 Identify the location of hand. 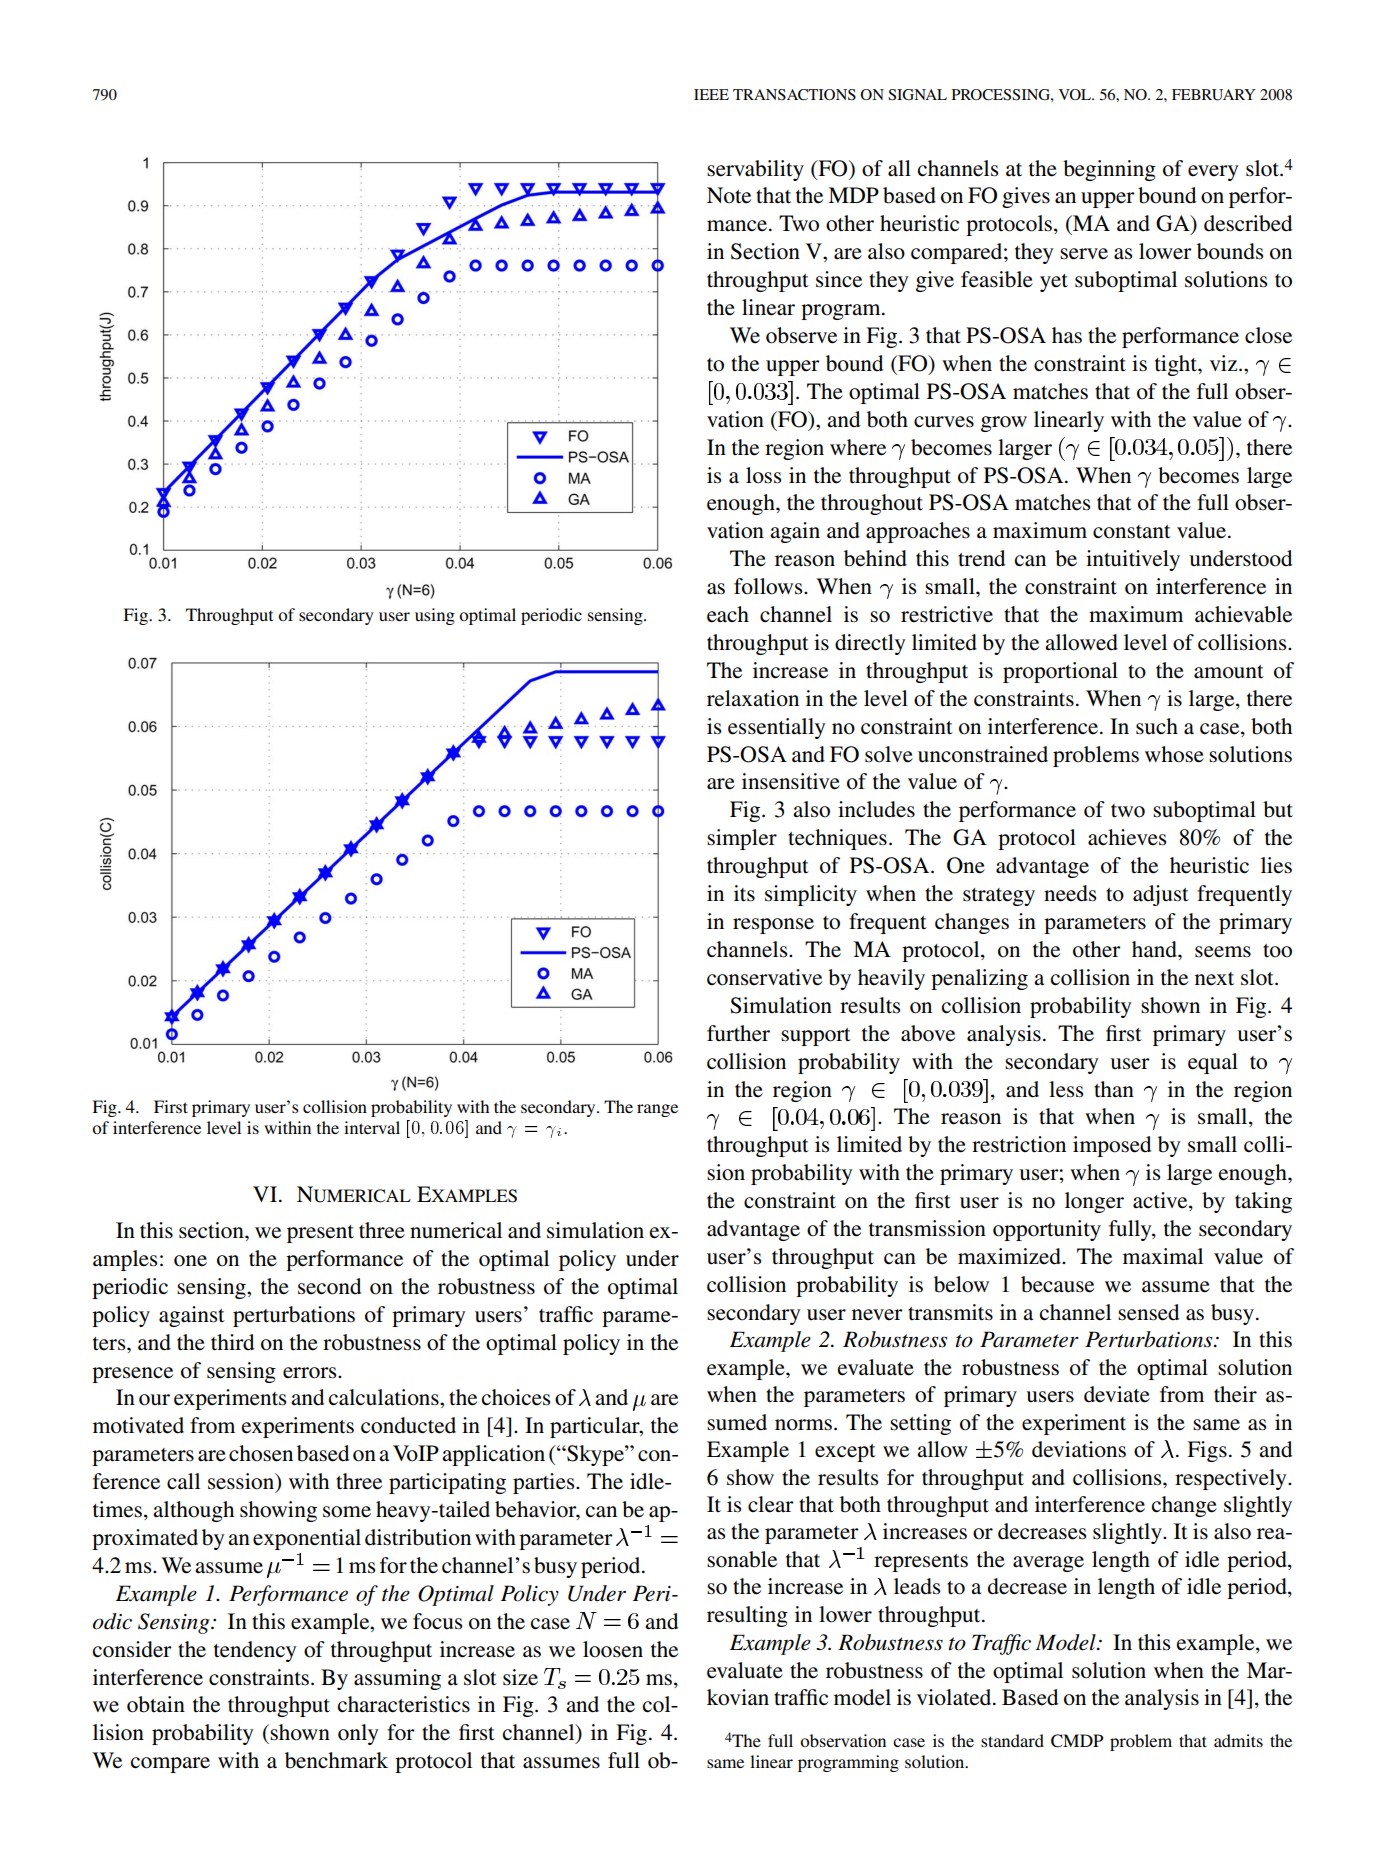
(1155, 949).
